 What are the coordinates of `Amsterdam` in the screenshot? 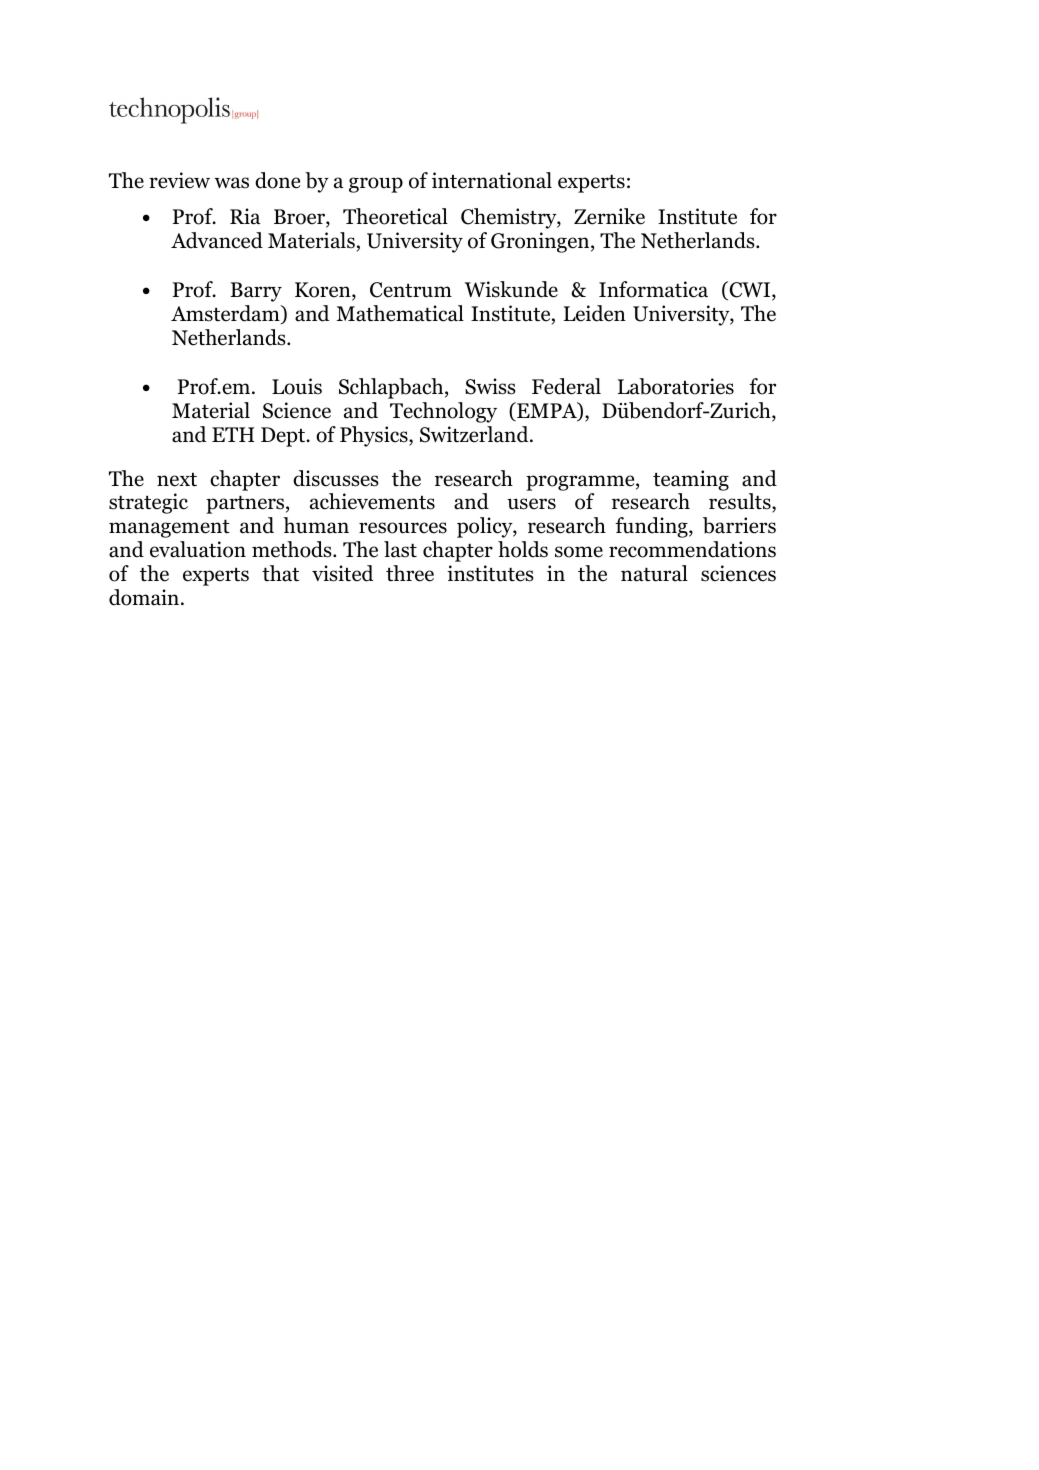 It's located at (226, 314).
